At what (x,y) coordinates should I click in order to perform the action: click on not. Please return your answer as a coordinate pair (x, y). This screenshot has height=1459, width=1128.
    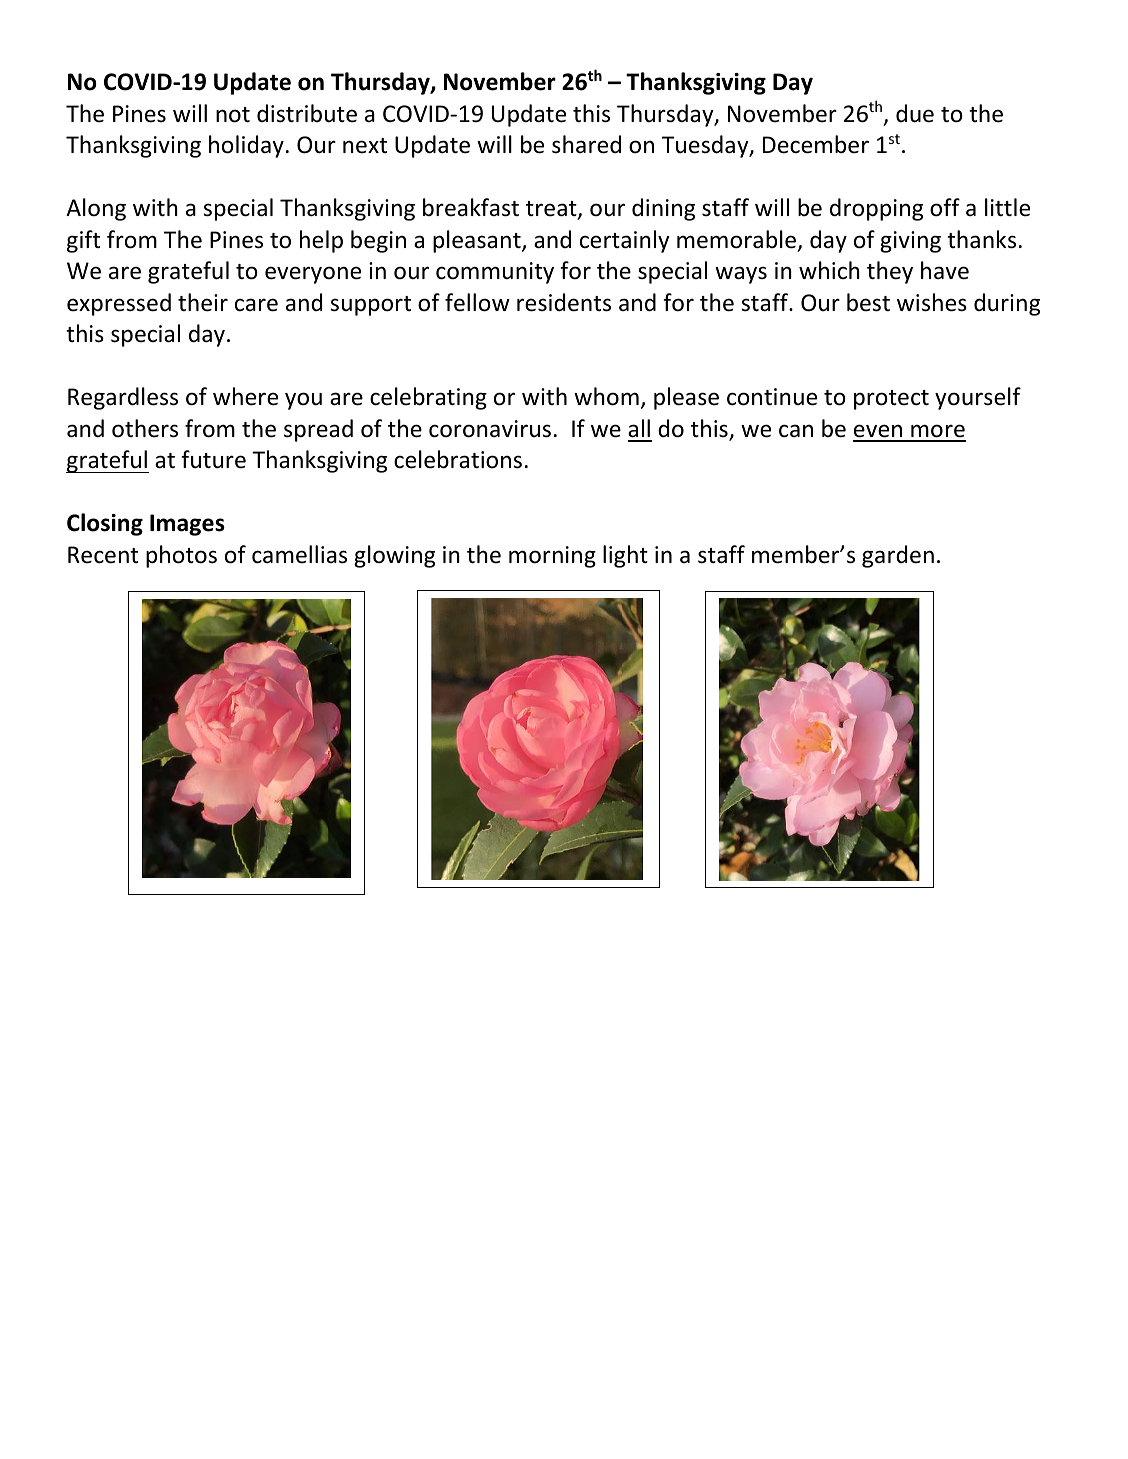
    Looking at the image, I should click on (233, 115).
